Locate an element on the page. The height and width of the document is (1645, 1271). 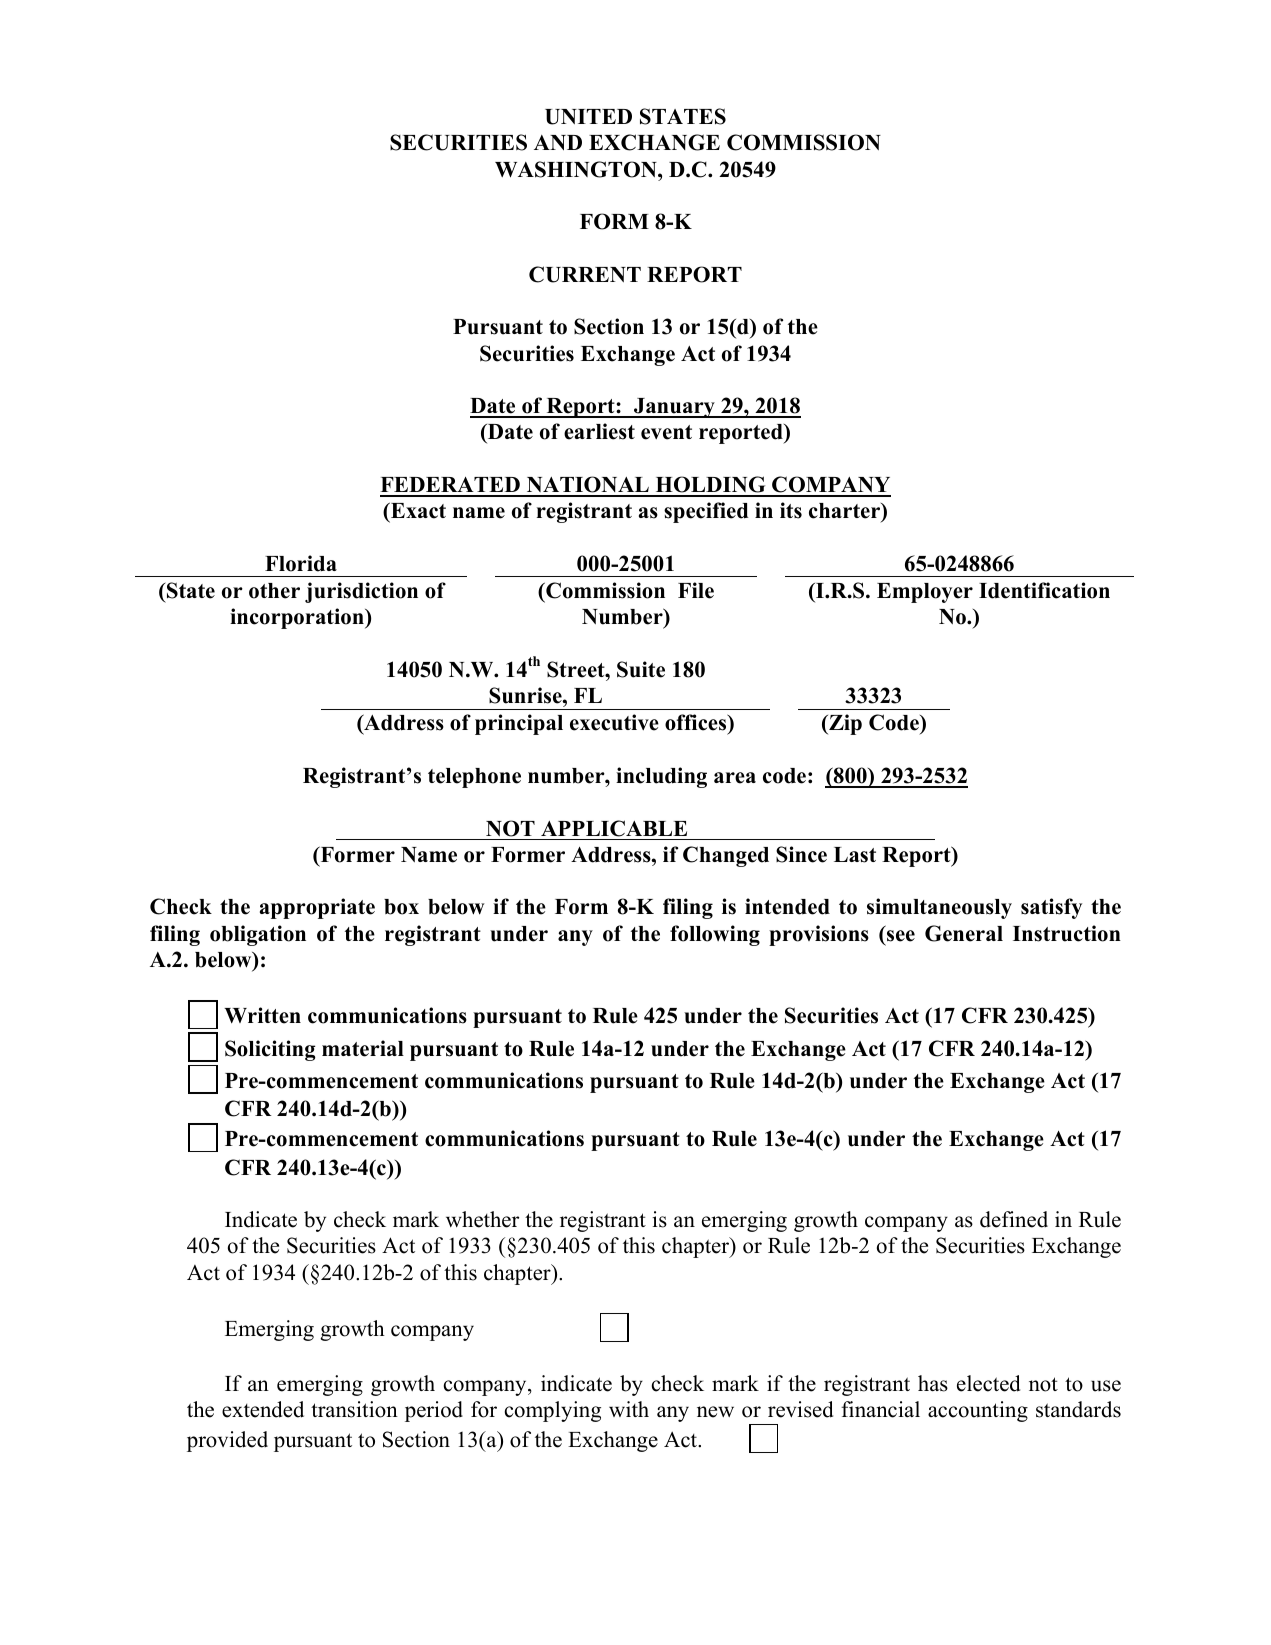
UNITED is located at coordinates (588, 117).
